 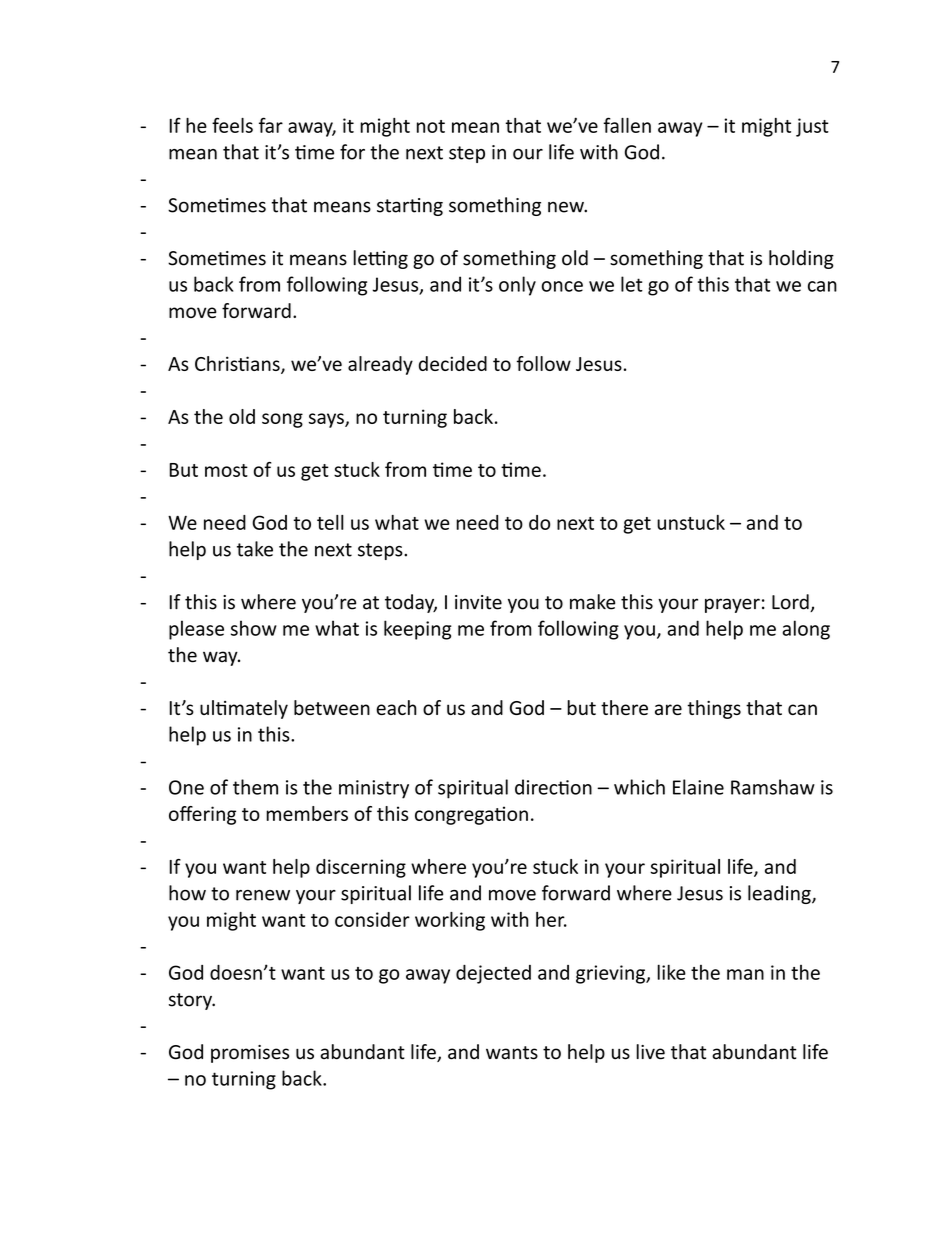 I want to click on most, so click(x=226, y=470).
